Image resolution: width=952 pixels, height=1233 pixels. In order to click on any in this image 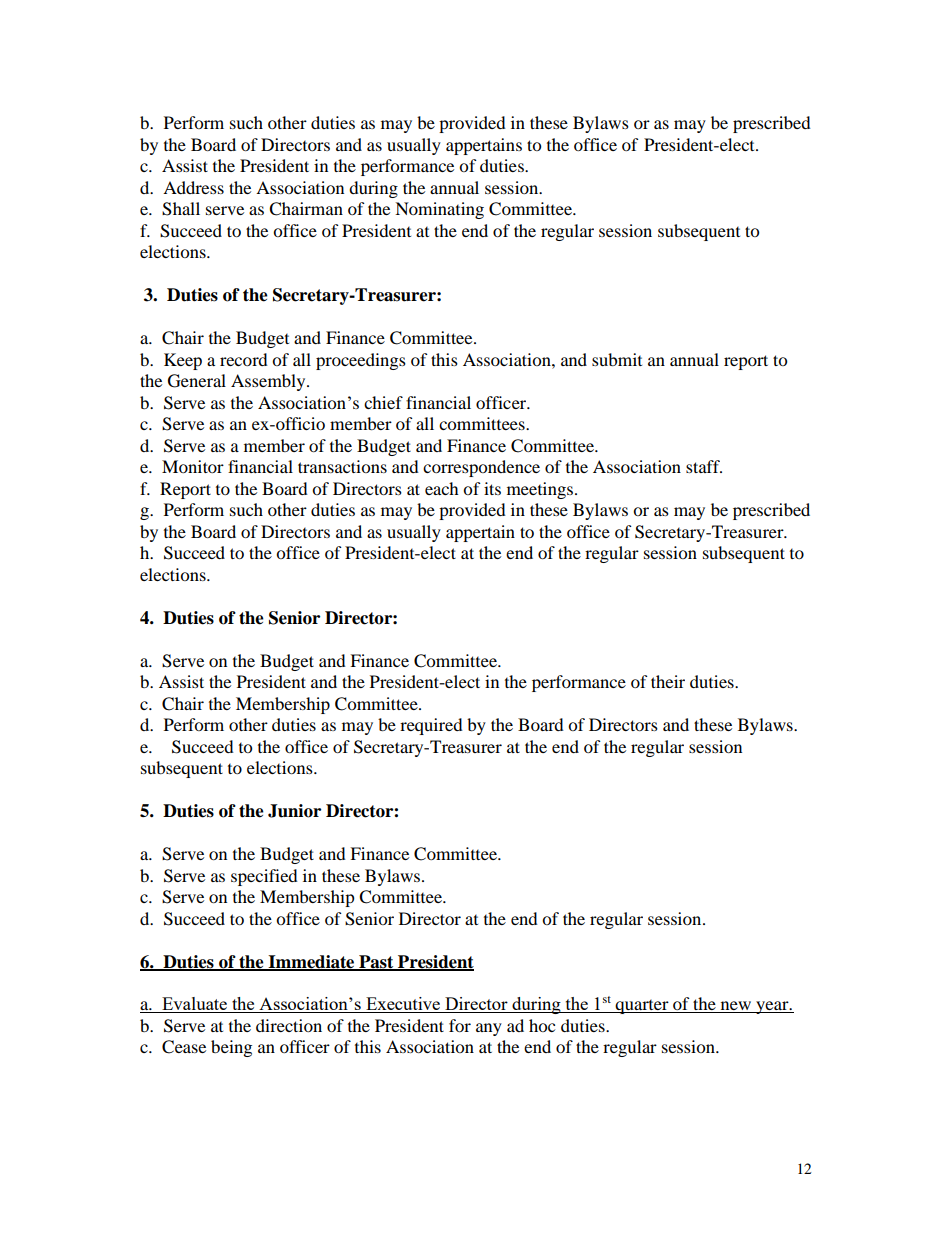, I will do `click(489, 1029)`.
